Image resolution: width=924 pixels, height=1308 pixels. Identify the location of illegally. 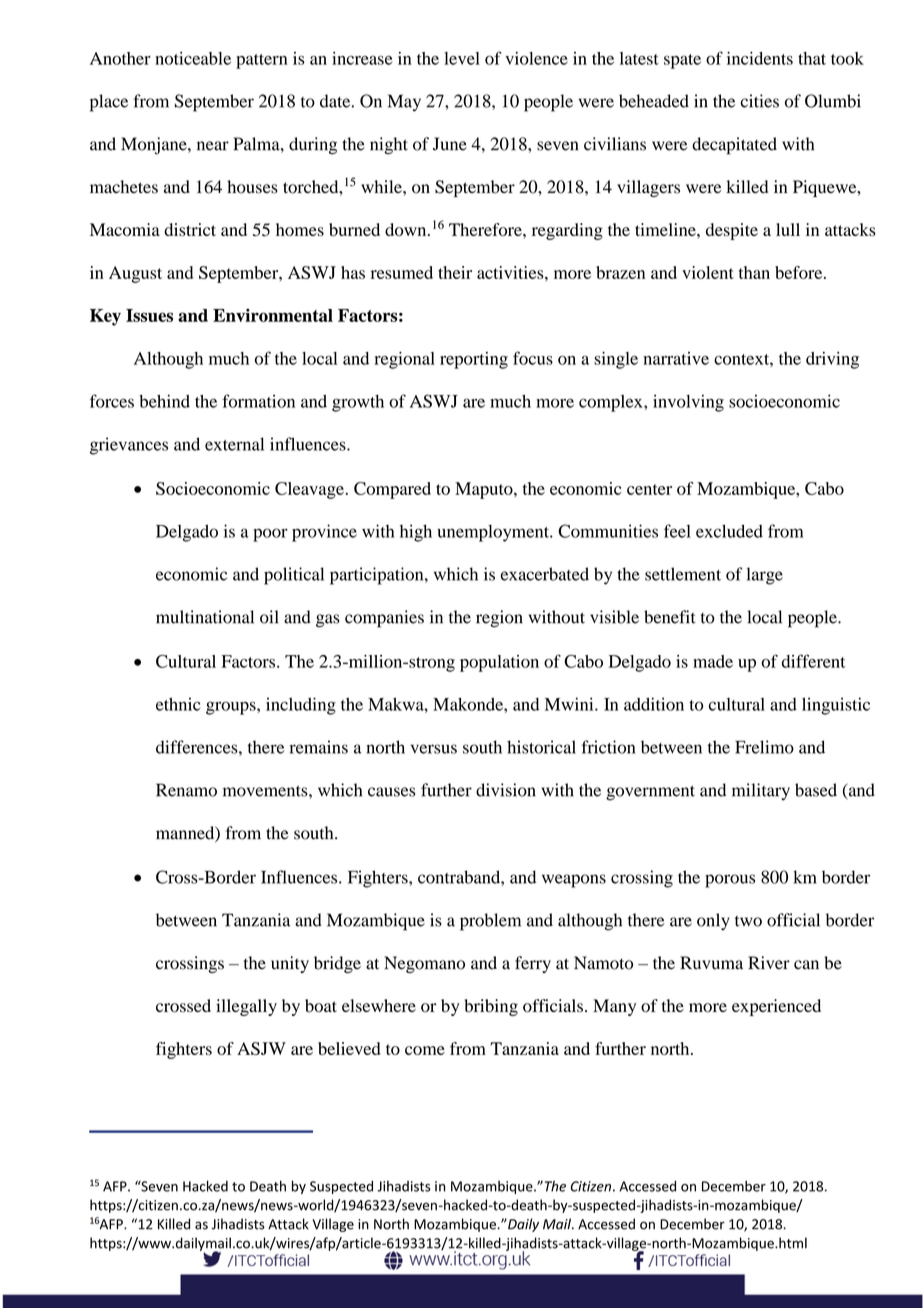
(246, 1007).
